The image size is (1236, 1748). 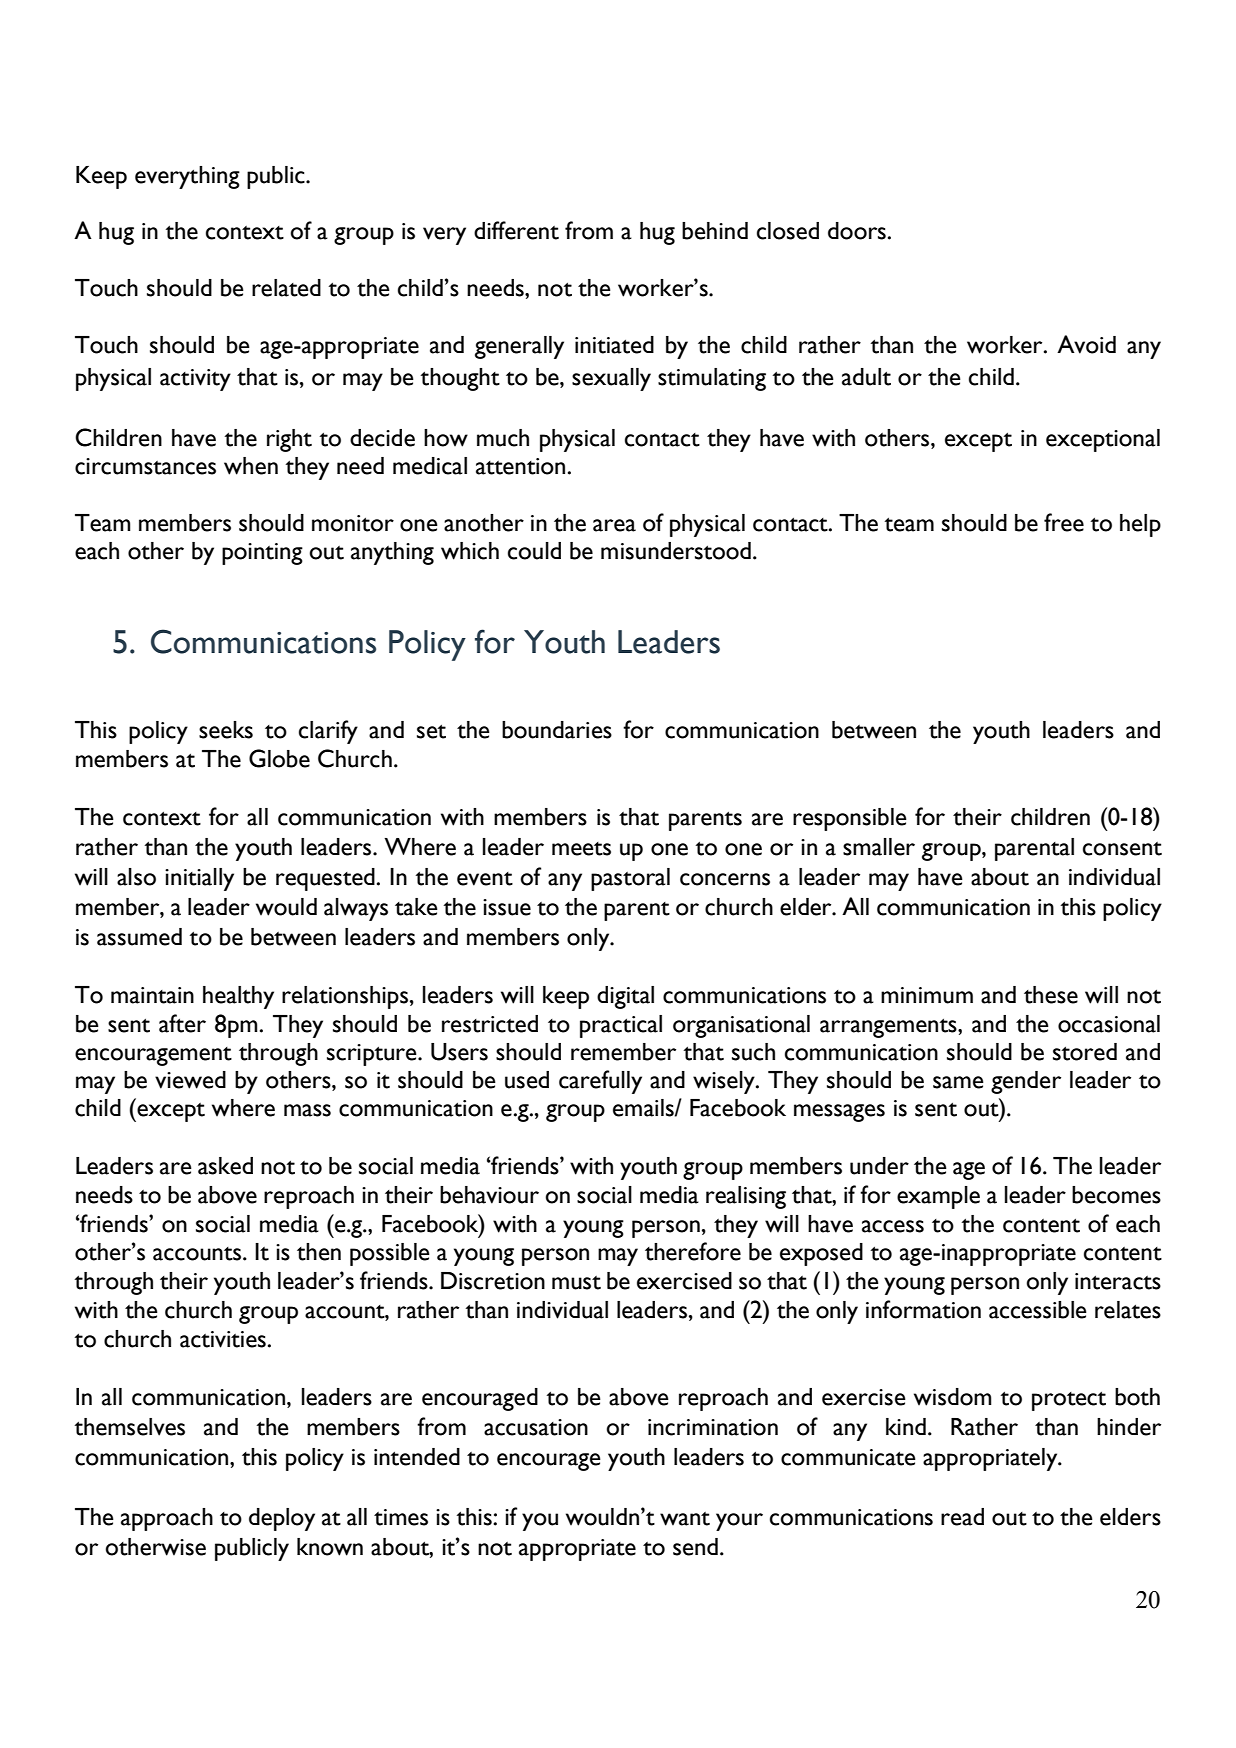 I want to click on related, so click(x=286, y=288).
